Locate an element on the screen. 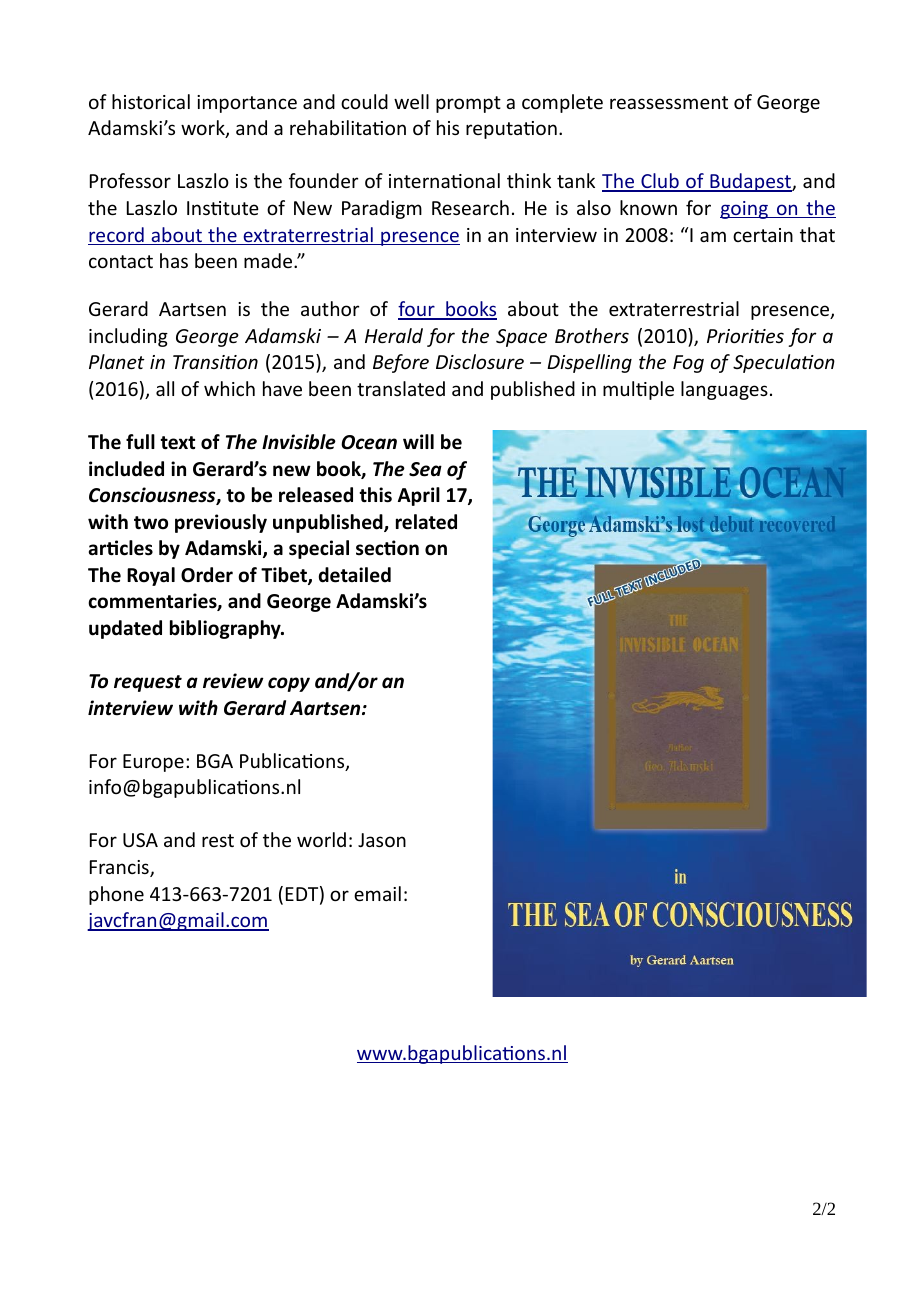 The image size is (924, 1308). importance is located at coordinates (247, 104).
